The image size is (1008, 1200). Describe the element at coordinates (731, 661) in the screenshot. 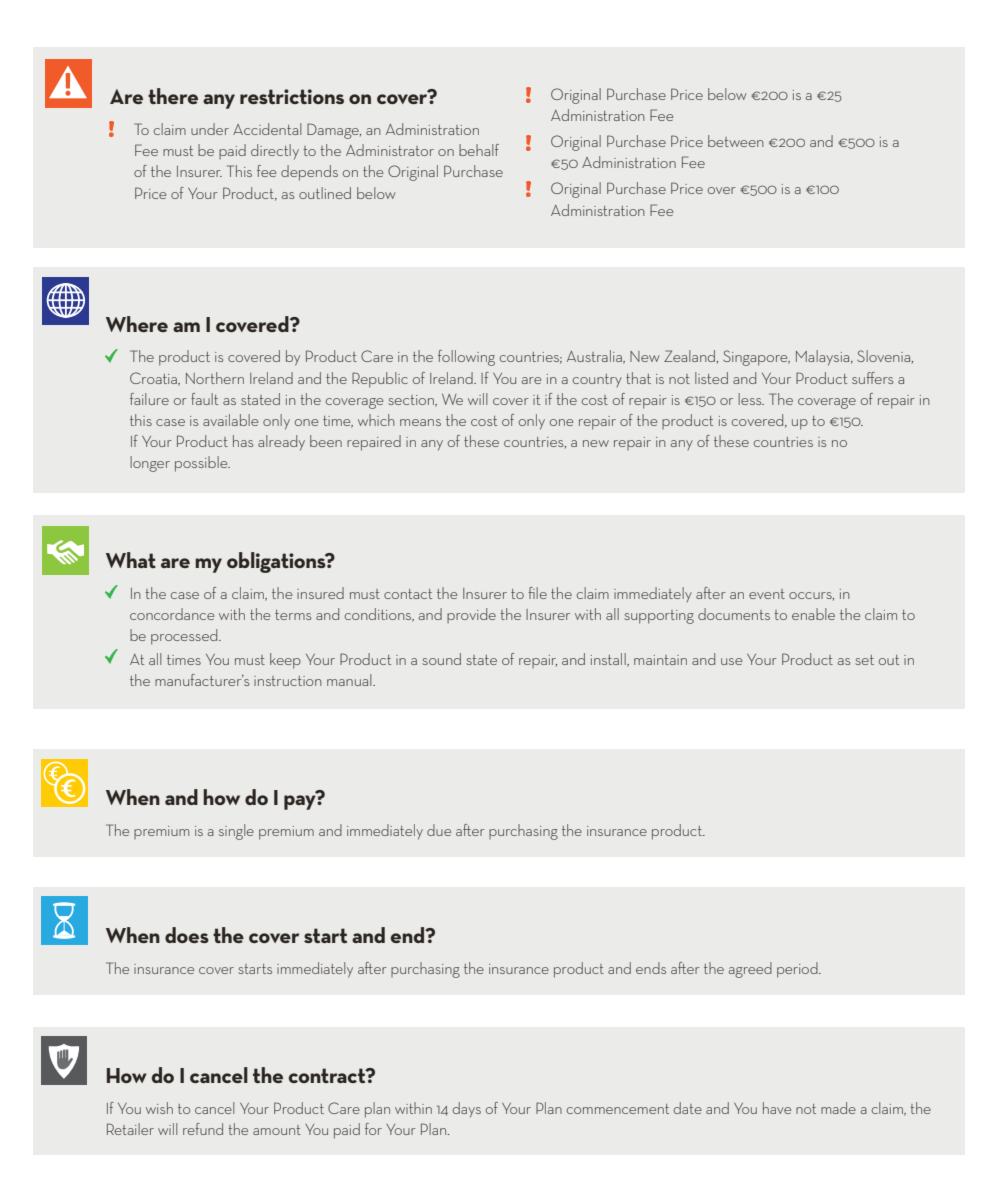

I see `use` at that location.
